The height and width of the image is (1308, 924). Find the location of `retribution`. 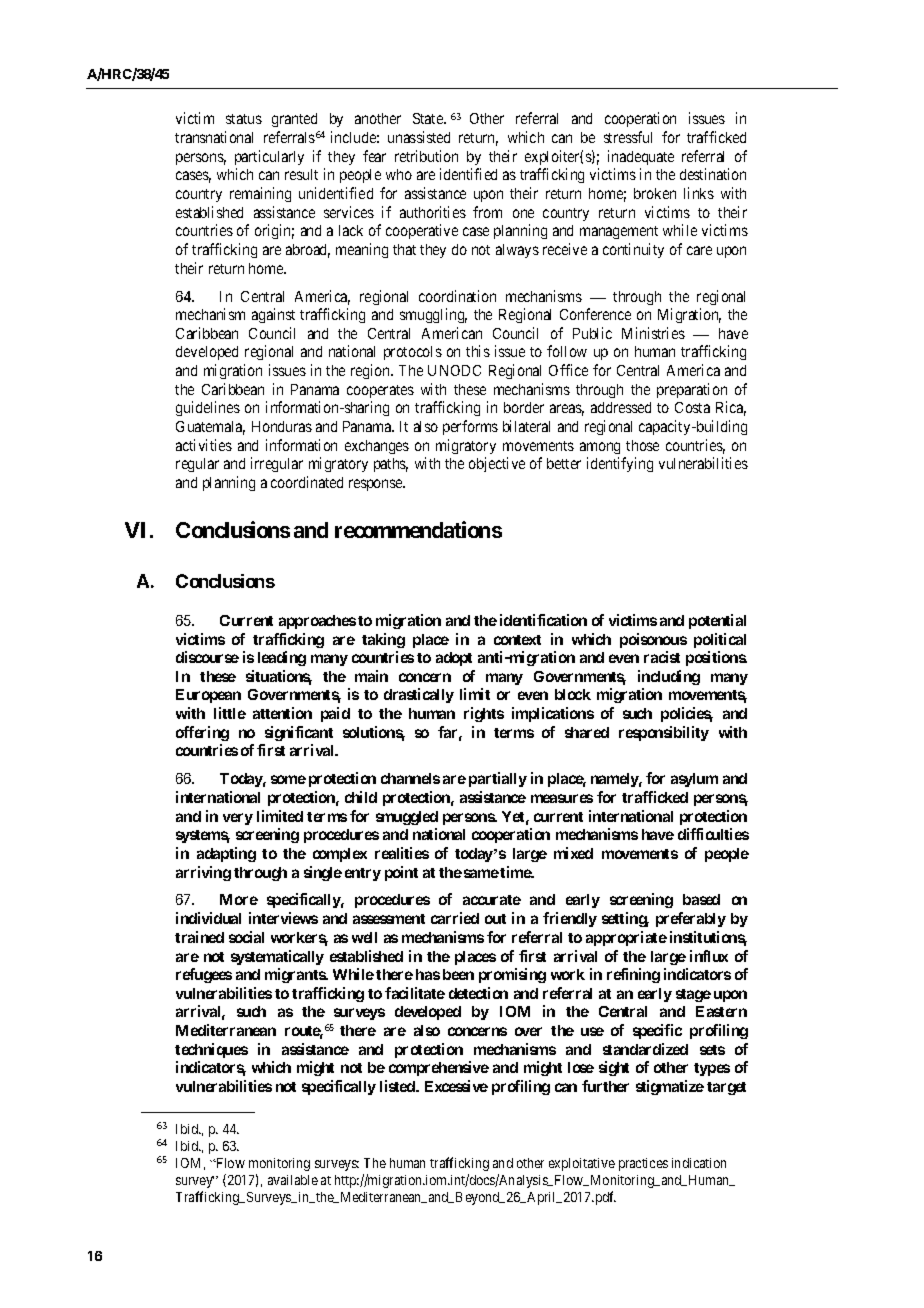

retribution is located at coordinates (426, 156).
